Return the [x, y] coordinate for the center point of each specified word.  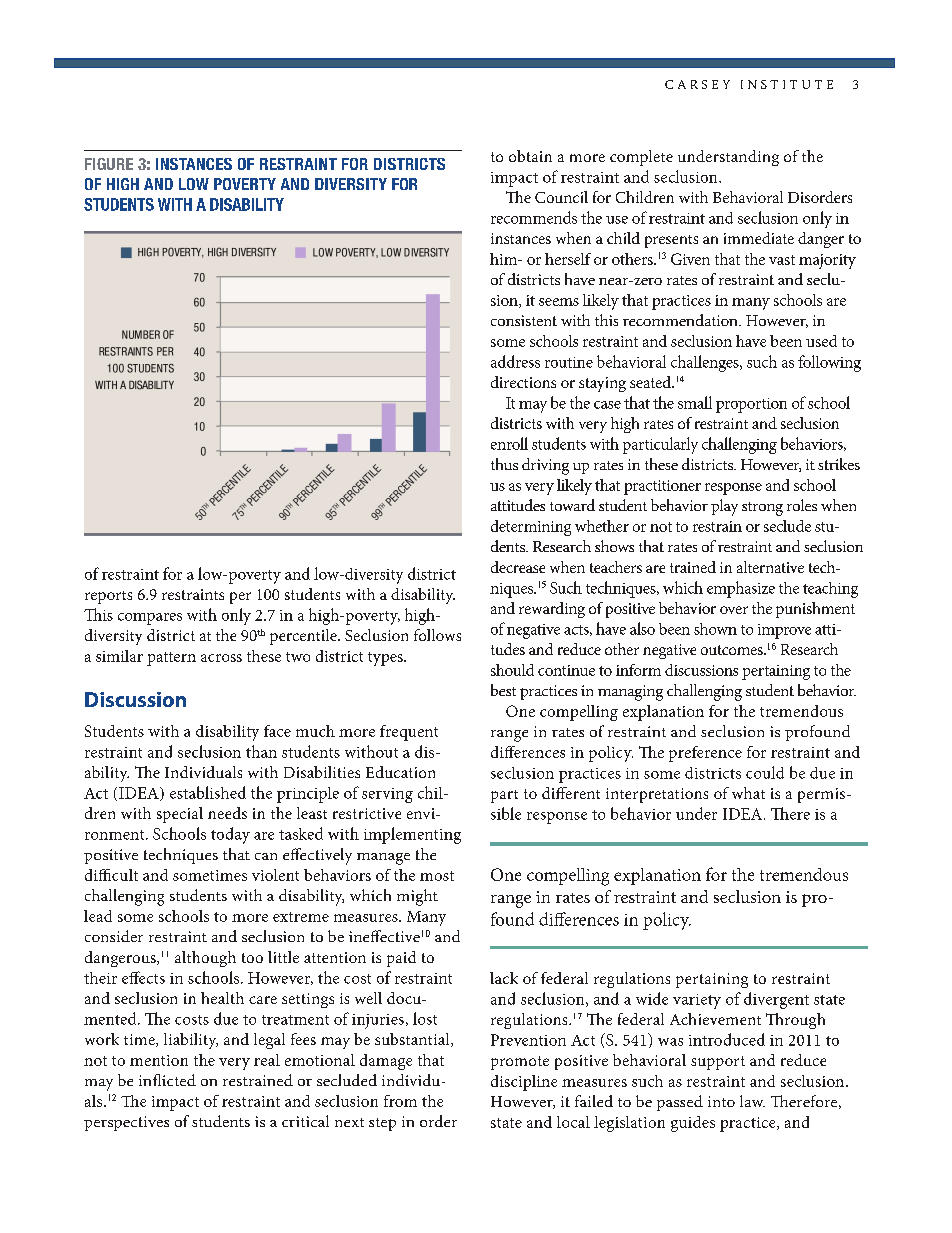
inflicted [167, 1080]
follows [437, 635]
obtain [530, 156]
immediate [759, 238]
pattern [171, 659]
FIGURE [109, 164]
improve [784, 631]
